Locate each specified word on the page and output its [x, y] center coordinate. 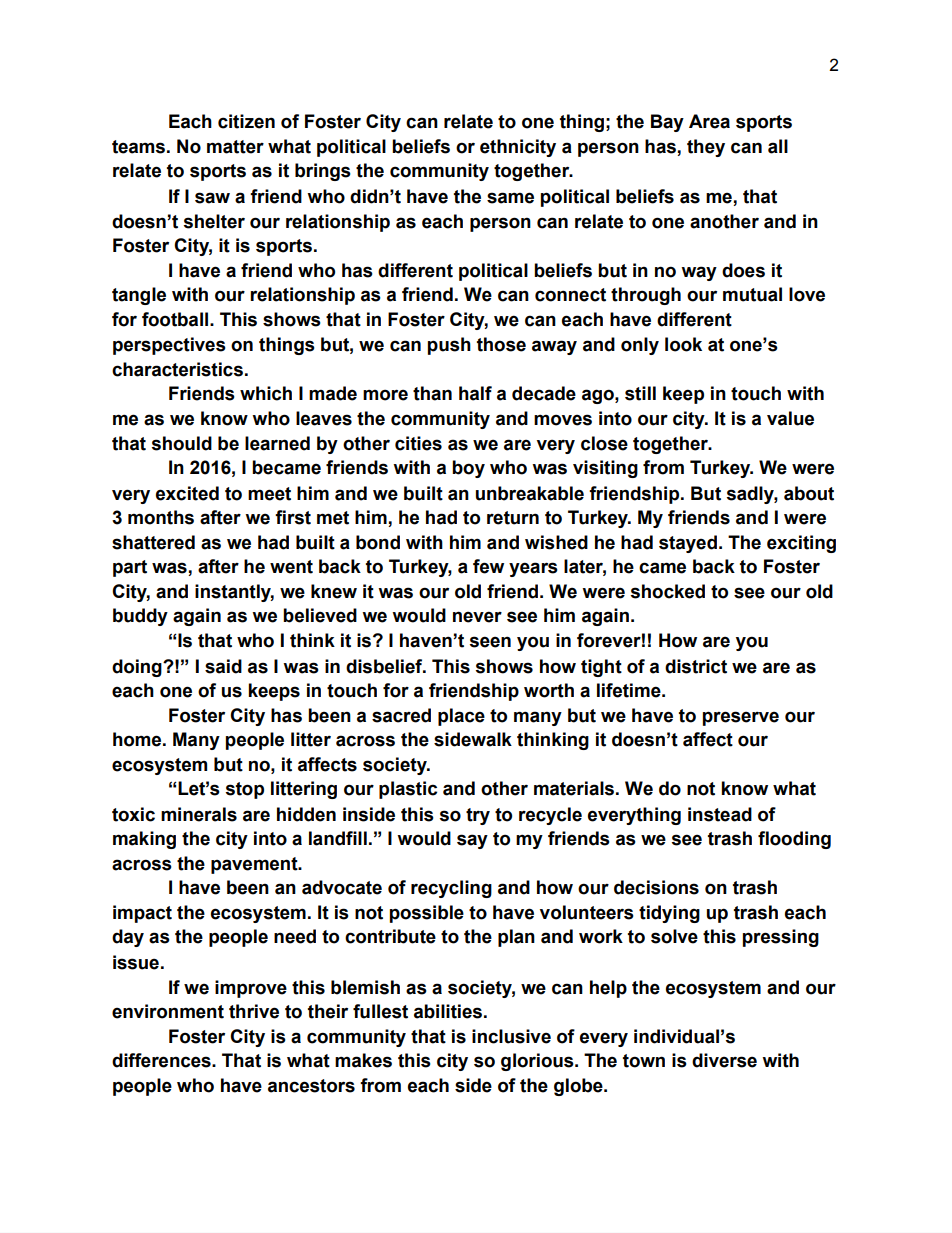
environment [168, 1011]
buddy [140, 617]
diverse [724, 1060]
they [706, 148]
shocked [668, 591]
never [477, 617]
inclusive [511, 1036]
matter [235, 147]
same [510, 198]
